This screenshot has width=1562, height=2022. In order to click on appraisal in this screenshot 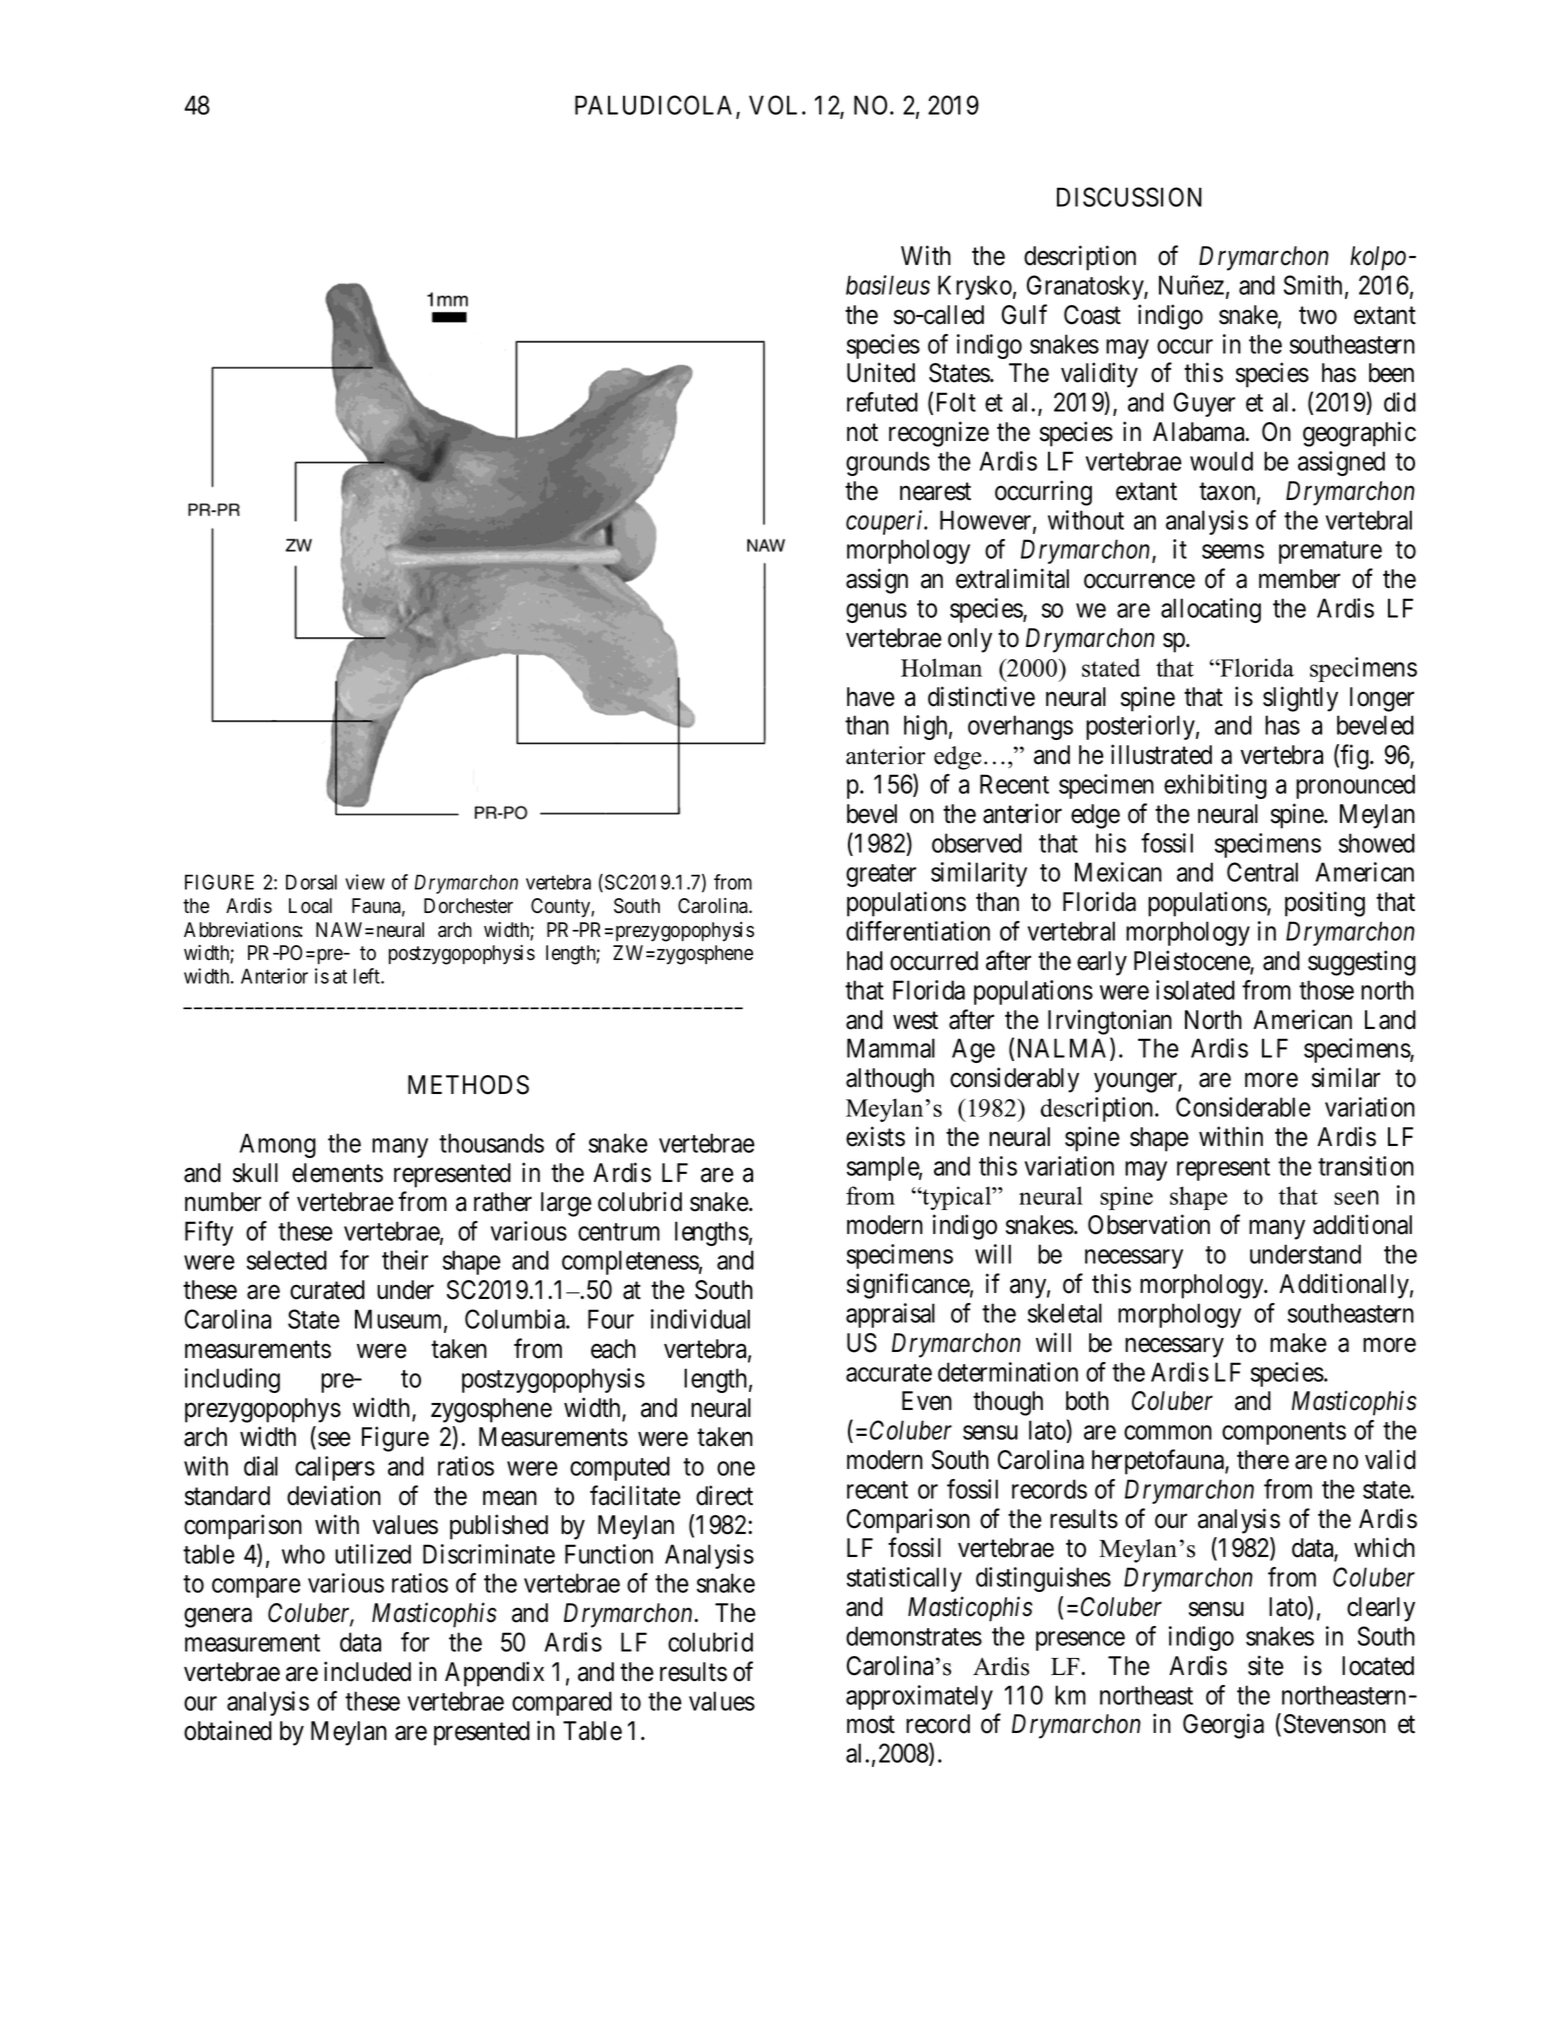, I will do `click(890, 1315)`.
